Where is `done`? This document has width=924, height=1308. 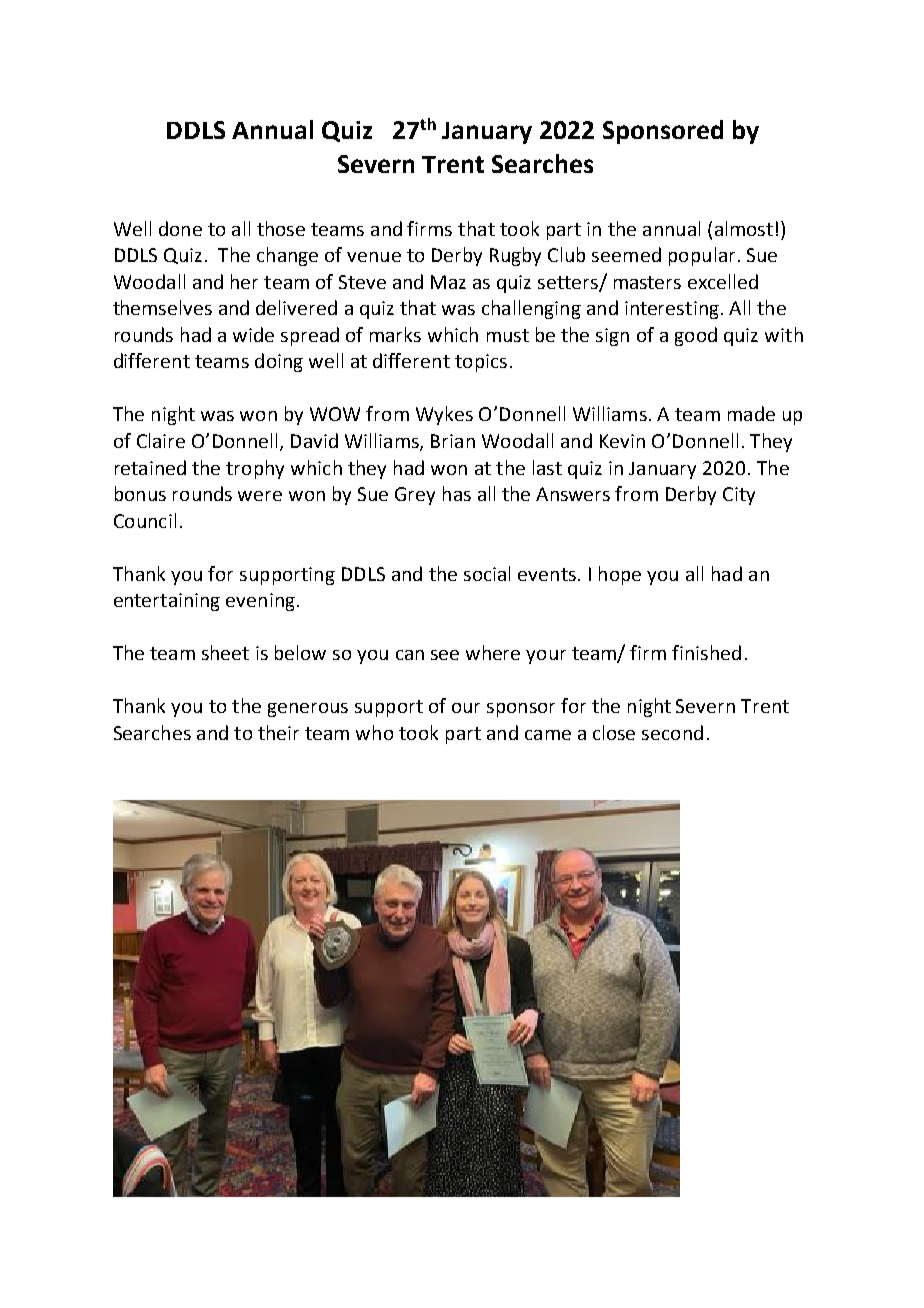 done is located at coordinates (180, 228).
